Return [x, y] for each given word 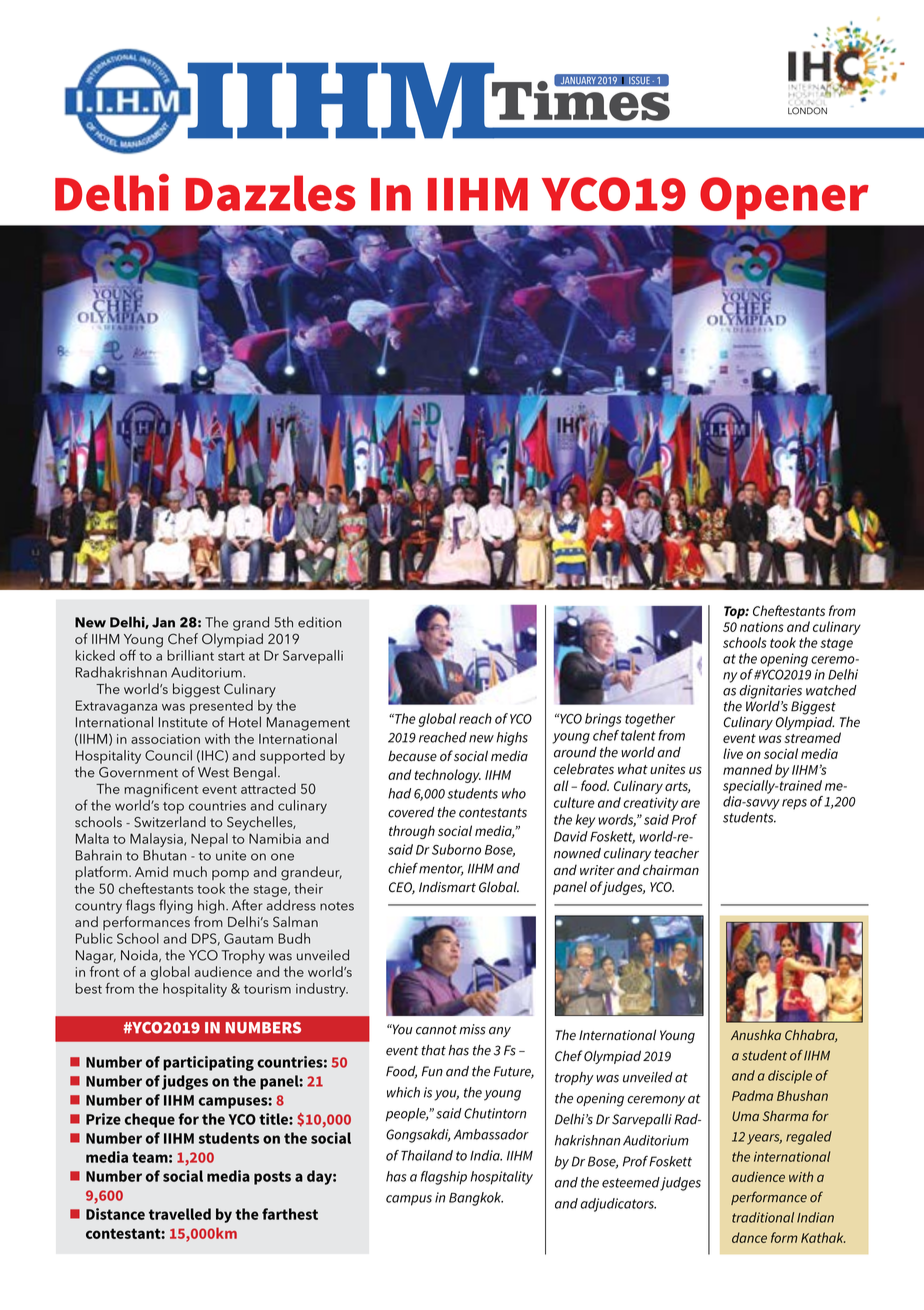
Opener [784, 198]
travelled [180, 1214]
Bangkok [476, 1199]
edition [319, 622]
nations [762, 627]
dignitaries [770, 692]
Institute [183, 722]
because [412, 756]
